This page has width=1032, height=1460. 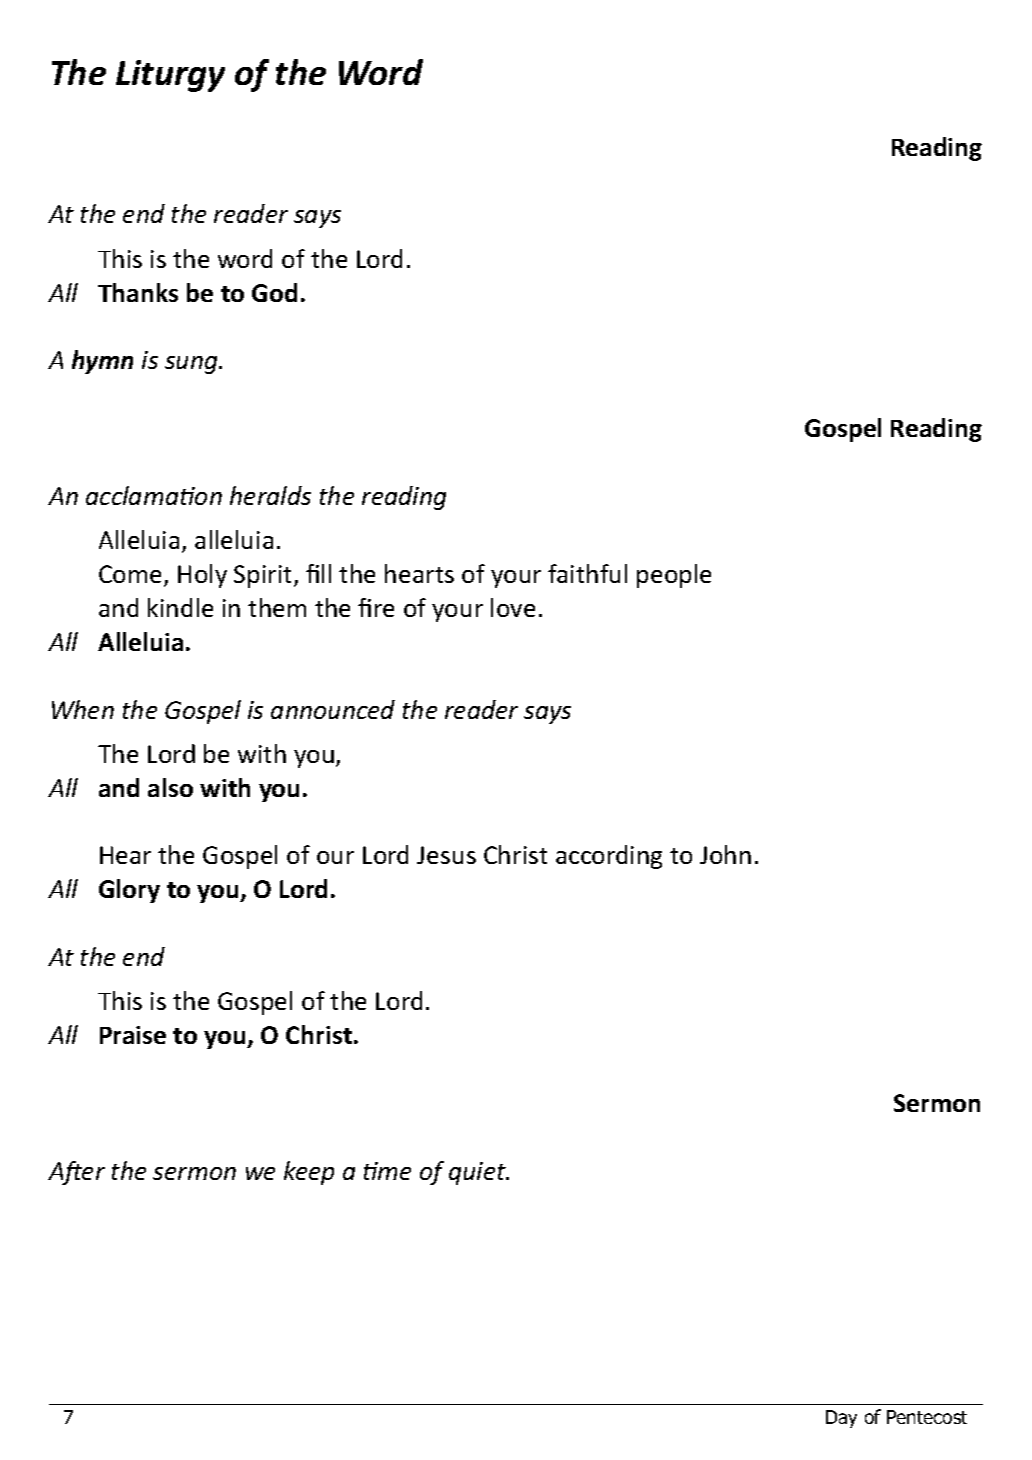 I want to click on also, so click(x=170, y=787).
